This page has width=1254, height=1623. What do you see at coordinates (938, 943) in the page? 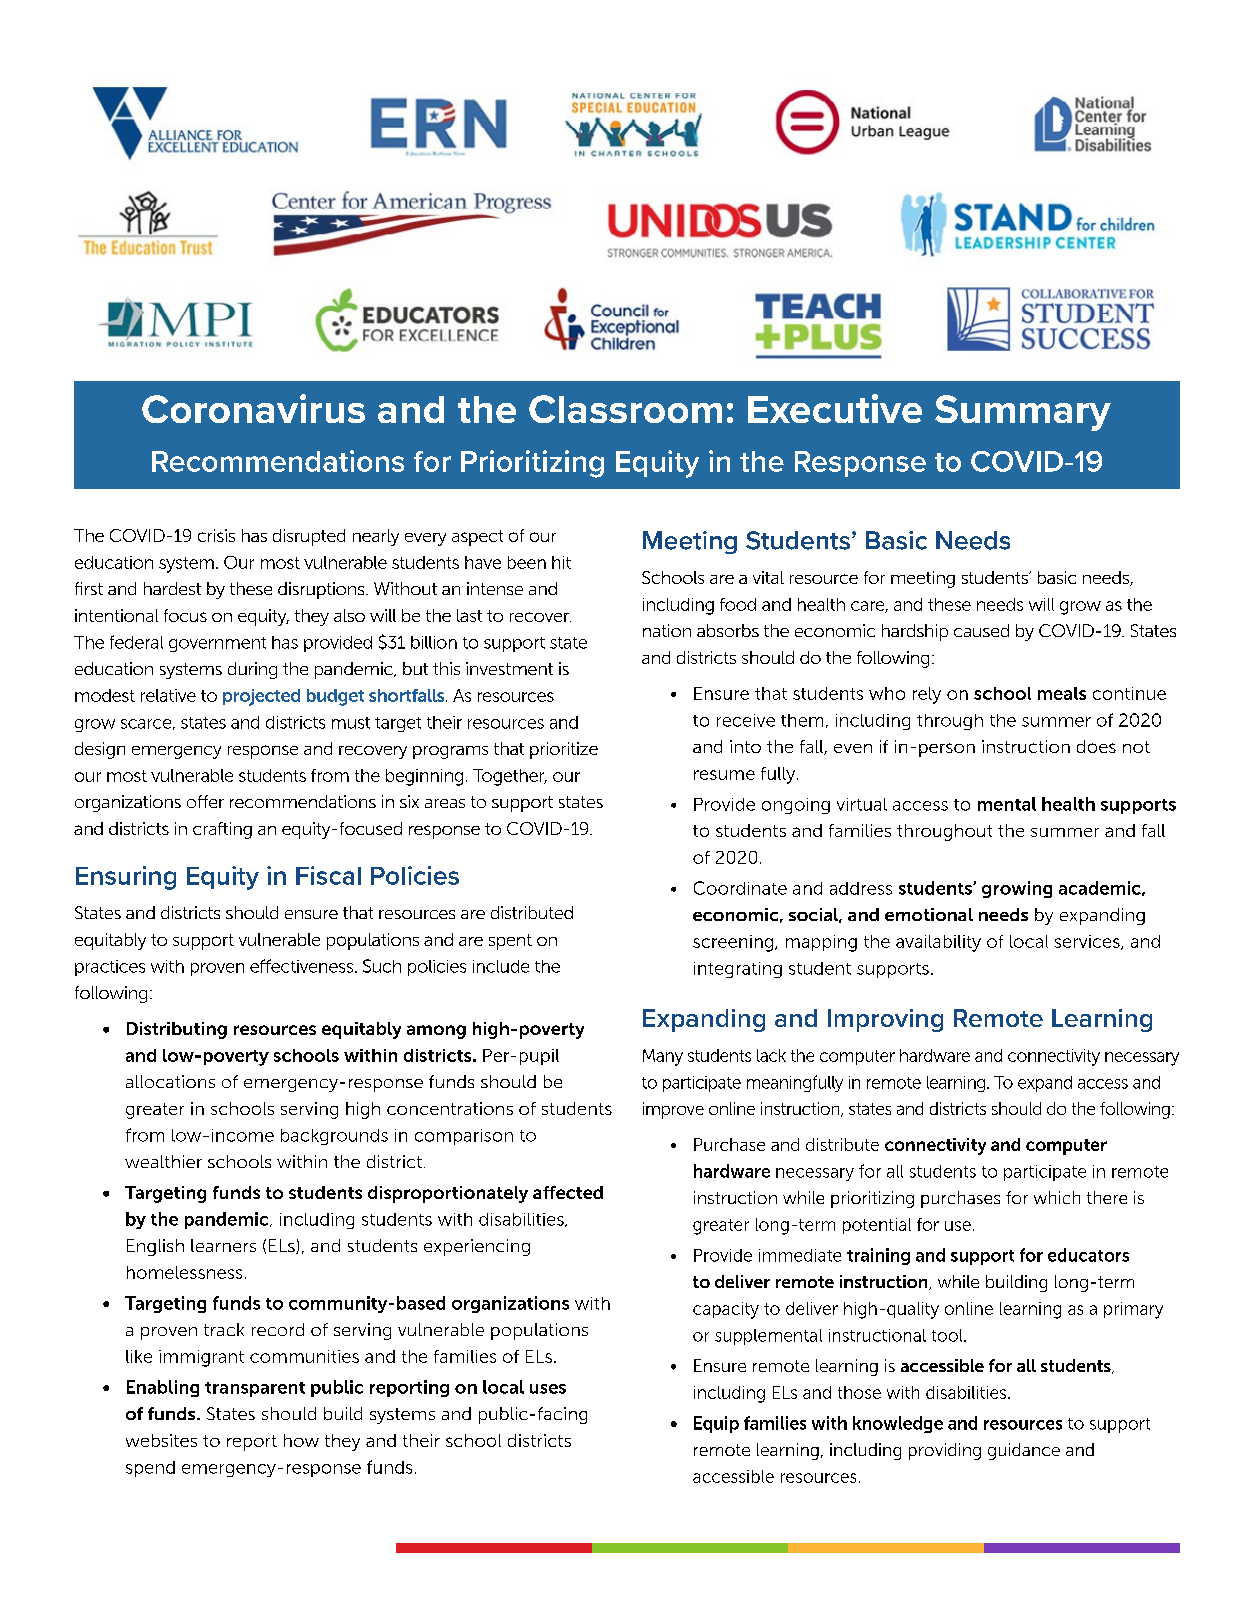
I see `availability` at bounding box center [938, 943].
